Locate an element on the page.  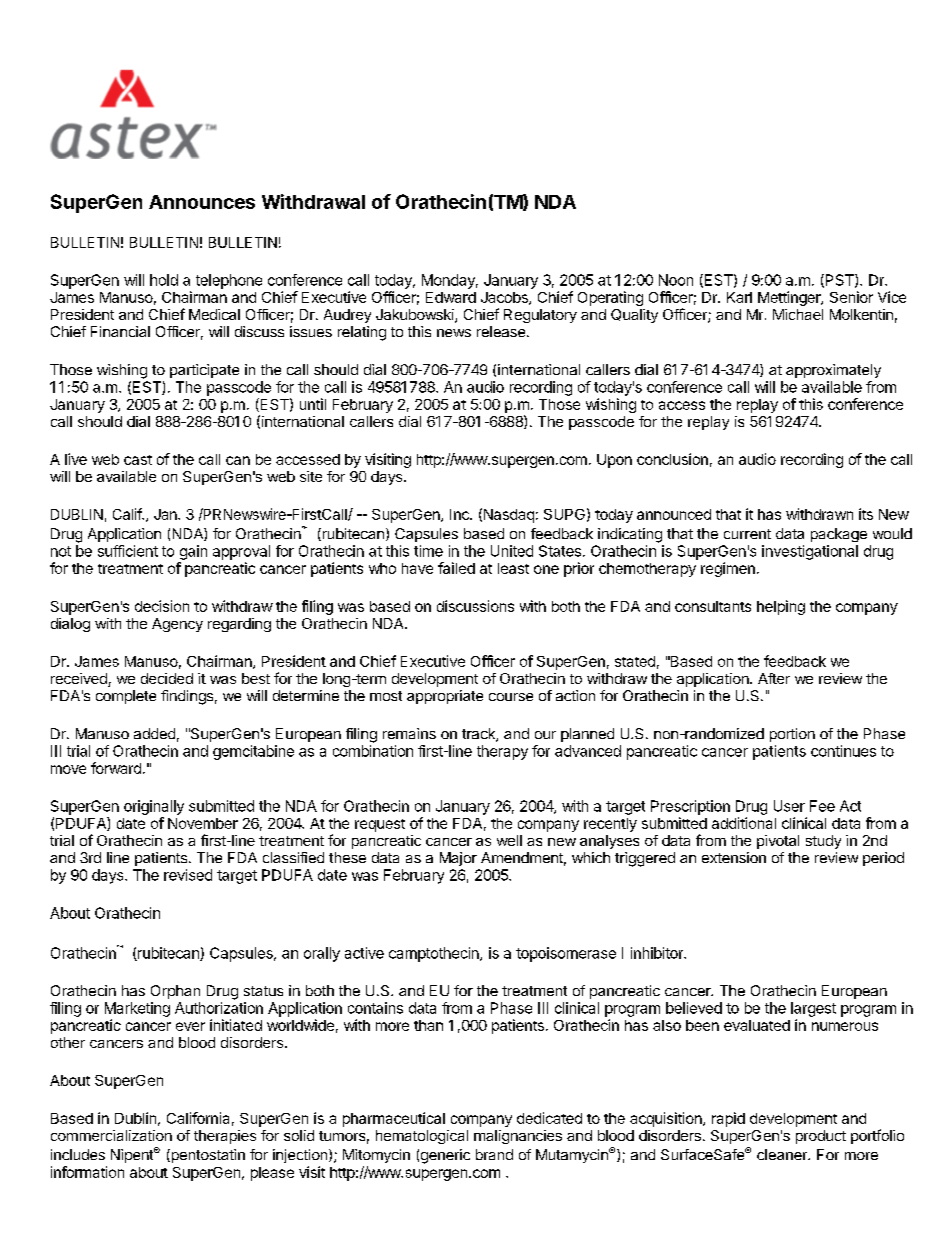
appropriate is located at coordinates (445, 697).
